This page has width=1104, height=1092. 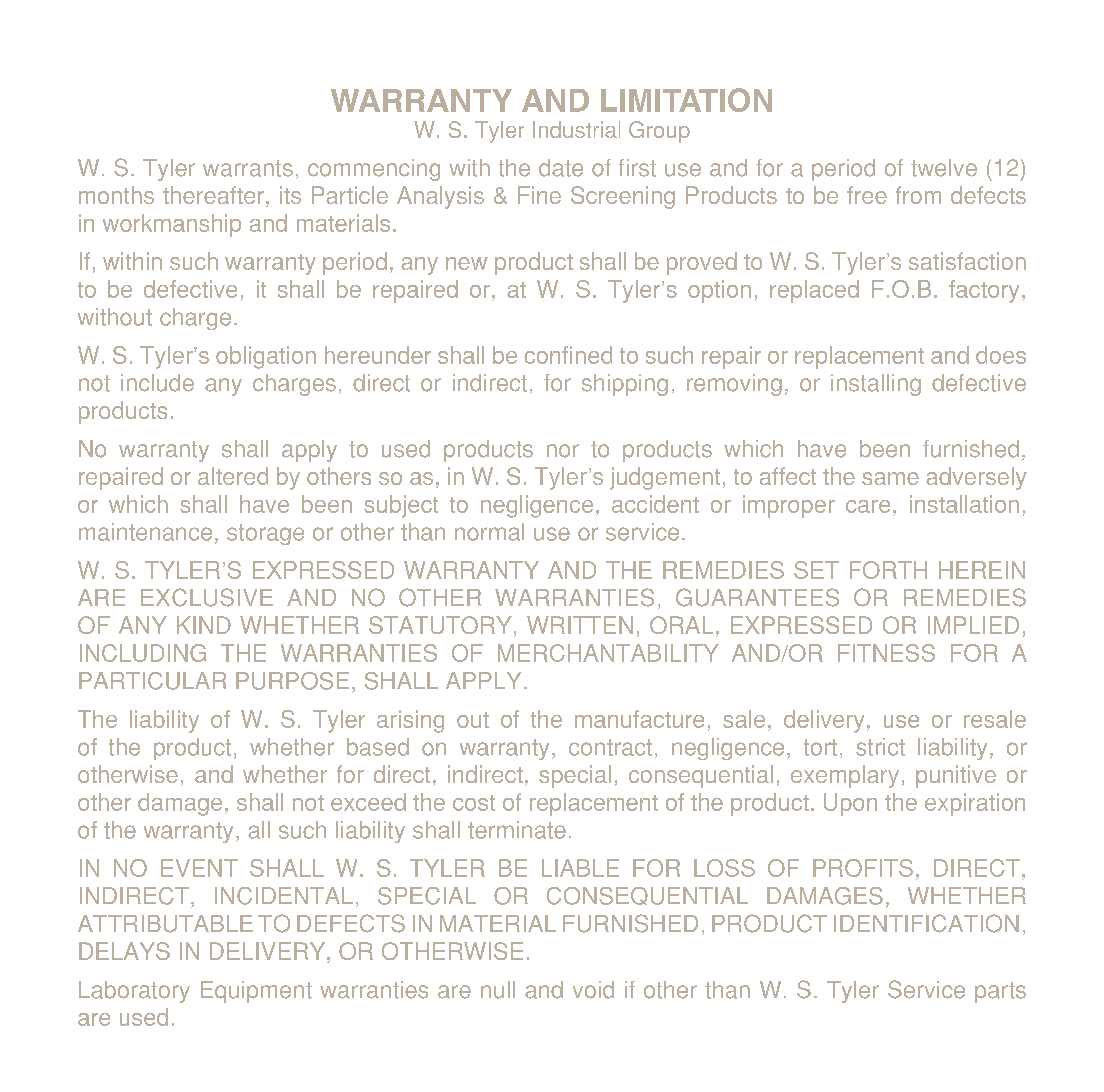 I want to click on void, so click(x=593, y=990).
